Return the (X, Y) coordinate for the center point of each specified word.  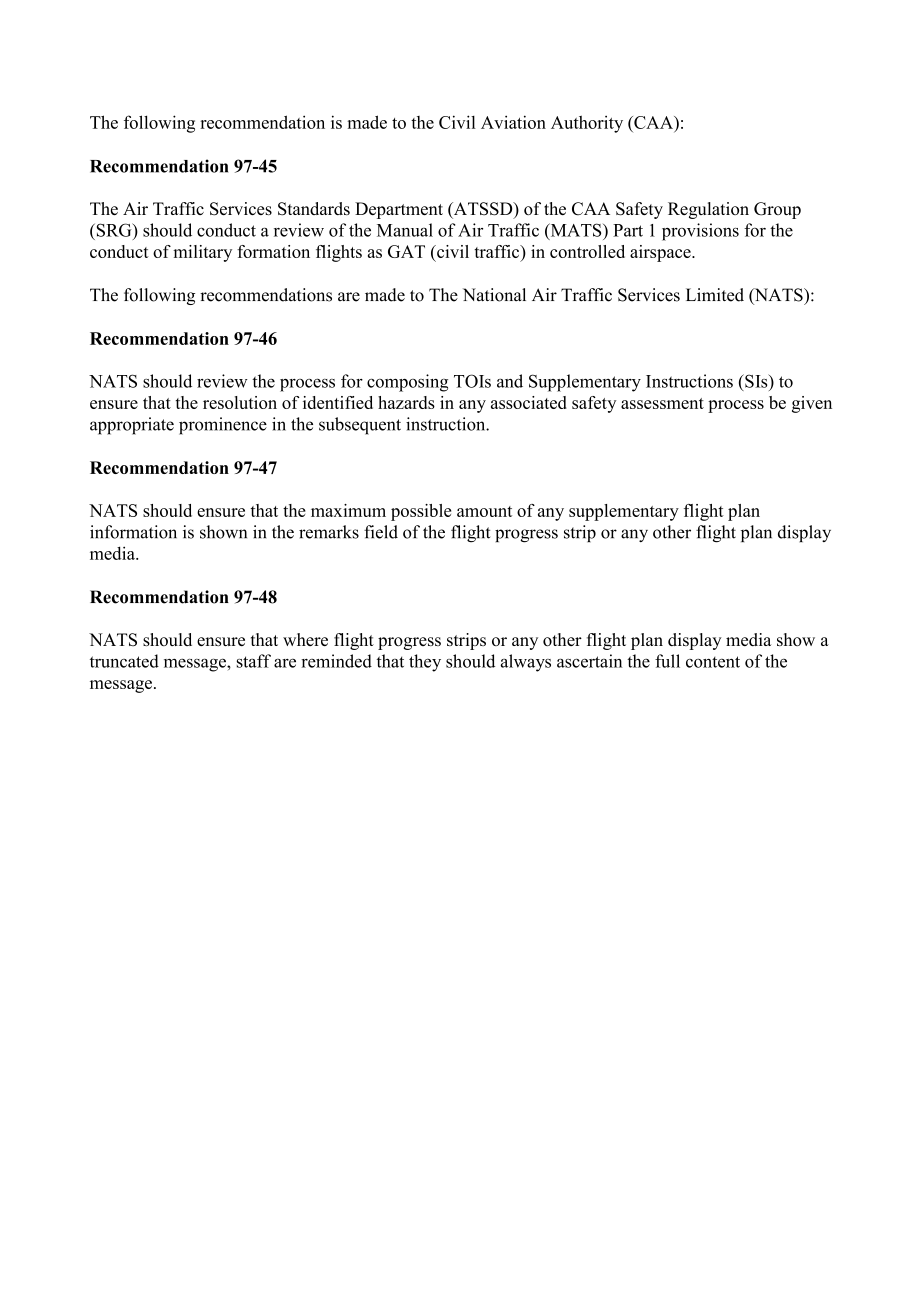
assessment (662, 403)
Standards (314, 209)
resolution (240, 402)
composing (407, 383)
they (425, 663)
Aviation (513, 122)
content (713, 662)
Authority (587, 124)
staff (254, 661)
